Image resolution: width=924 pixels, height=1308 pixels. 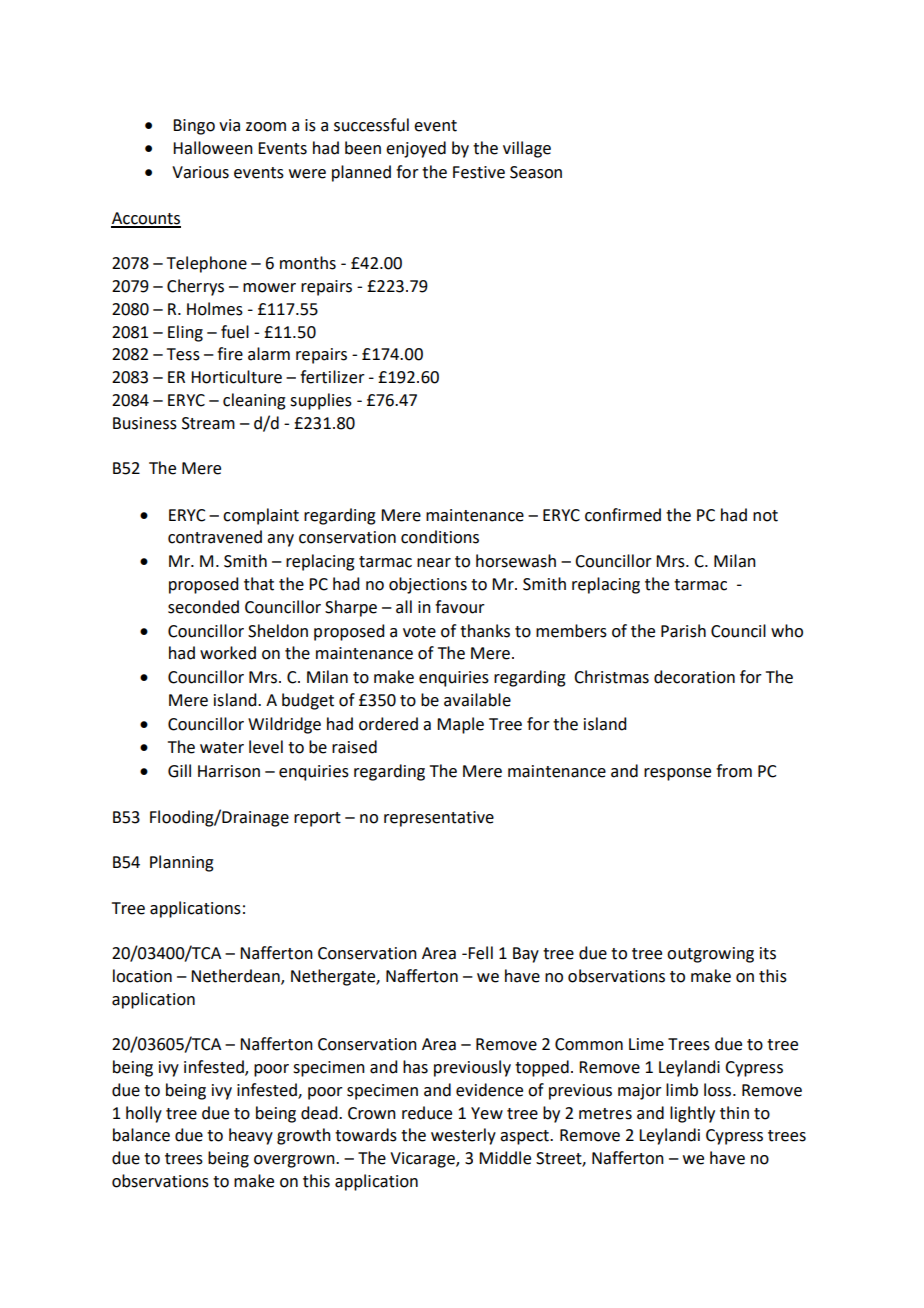 What do you see at coordinates (485, 631) in the screenshot?
I see `thanks` at bounding box center [485, 631].
